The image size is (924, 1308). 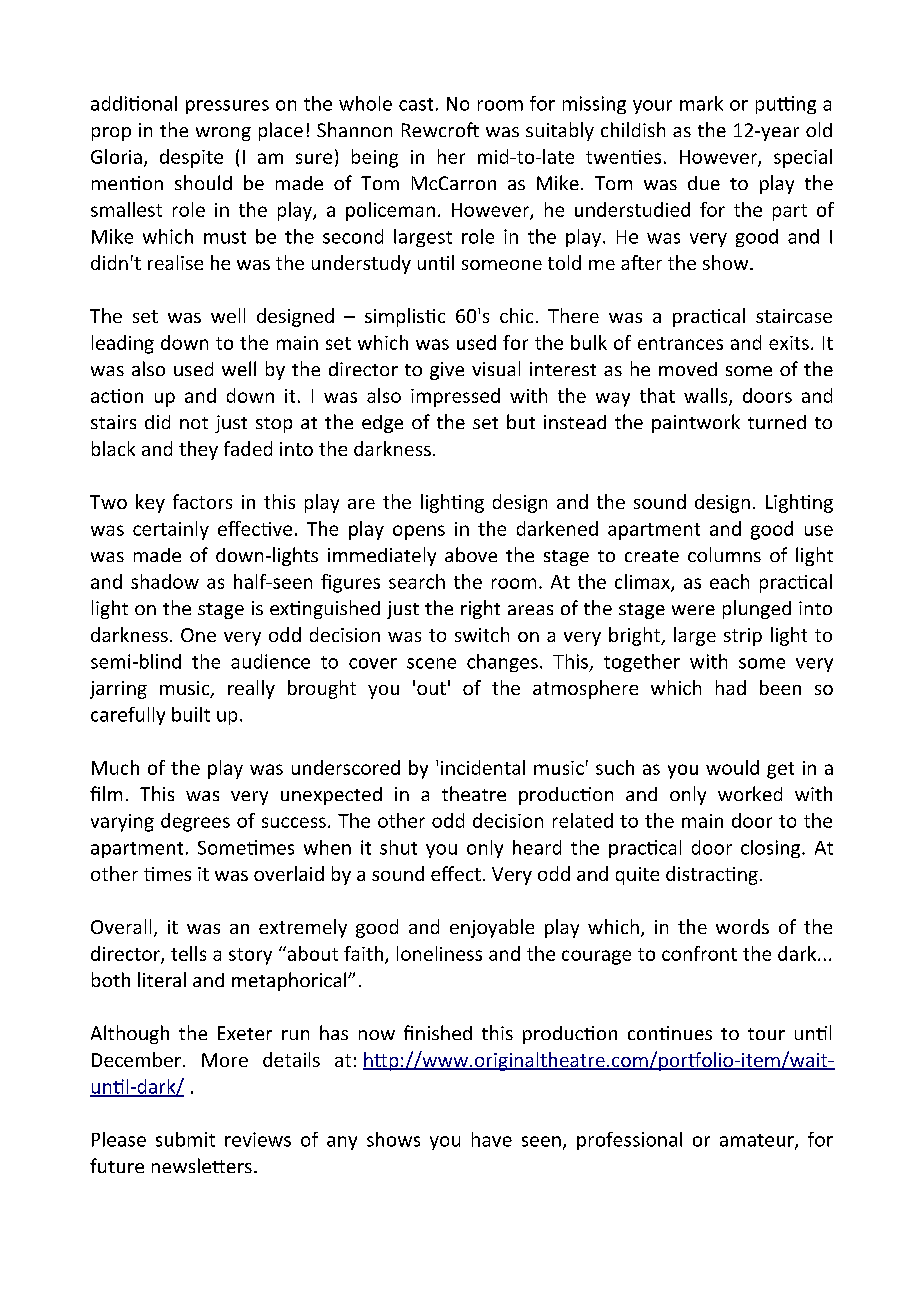 What do you see at coordinates (185, 1139) in the screenshot?
I see `submit` at bounding box center [185, 1139].
